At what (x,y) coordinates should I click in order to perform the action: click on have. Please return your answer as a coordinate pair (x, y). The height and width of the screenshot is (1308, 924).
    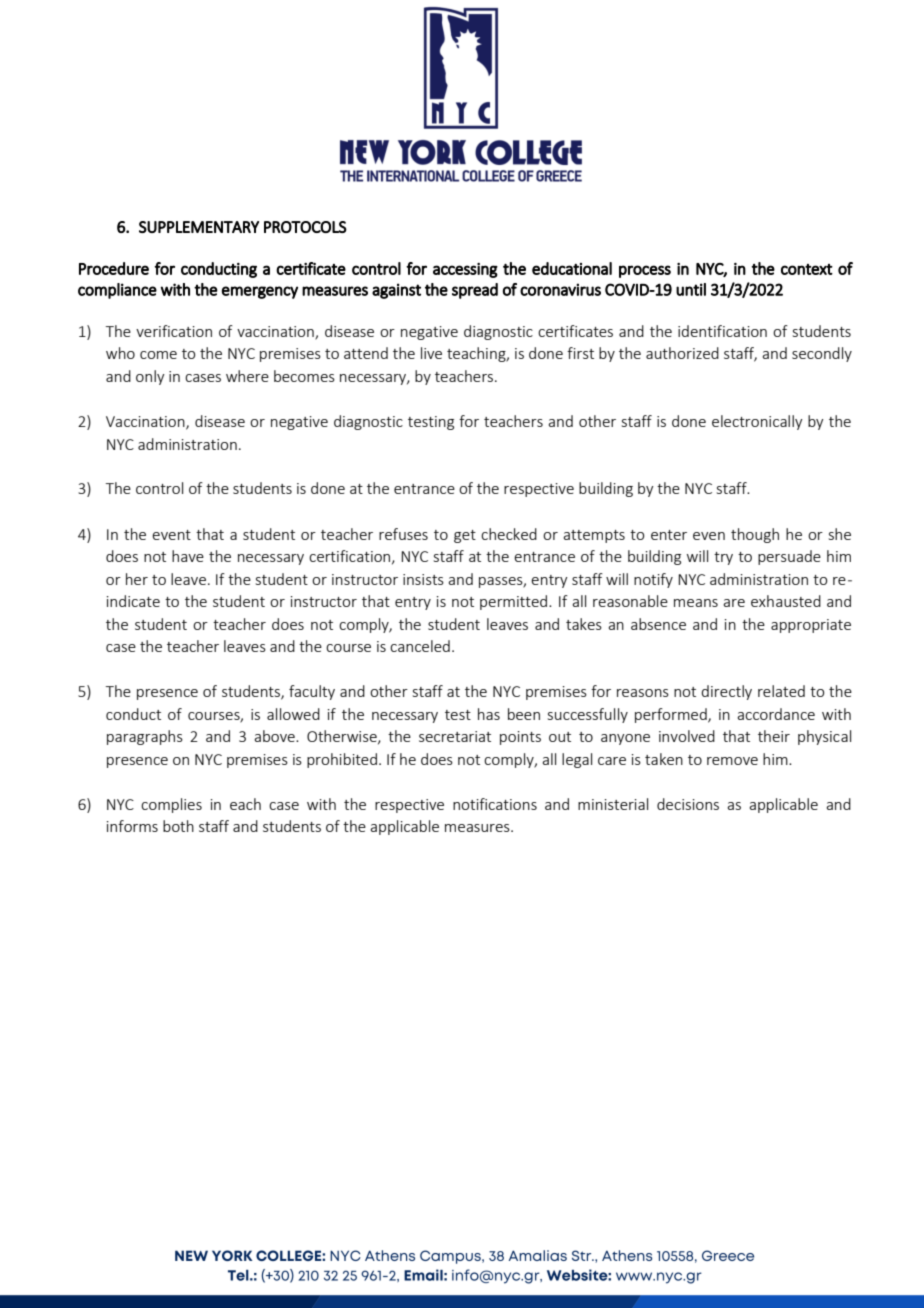
    Looking at the image, I should click on (188, 556).
